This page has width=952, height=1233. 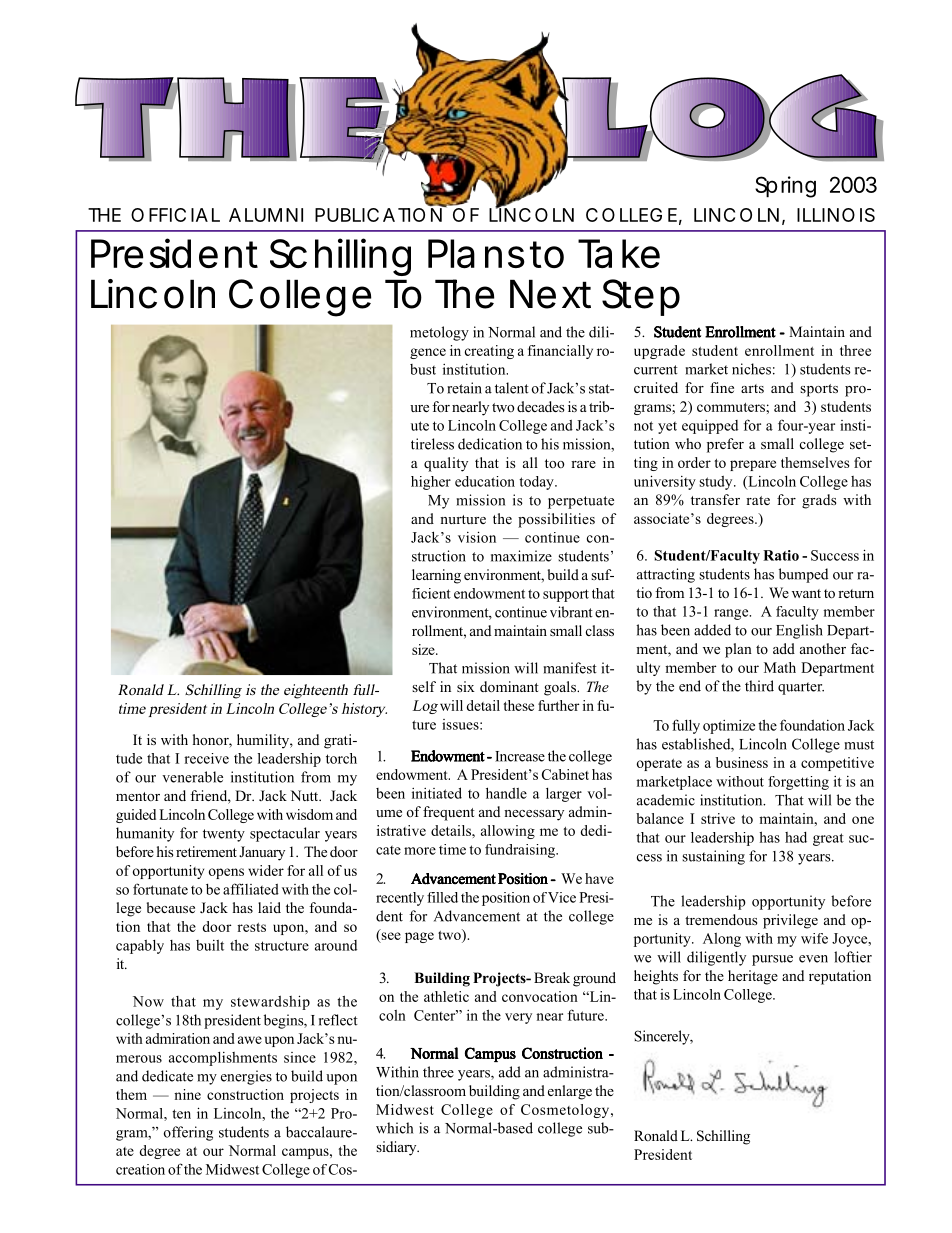 I want to click on opens, so click(x=226, y=873).
